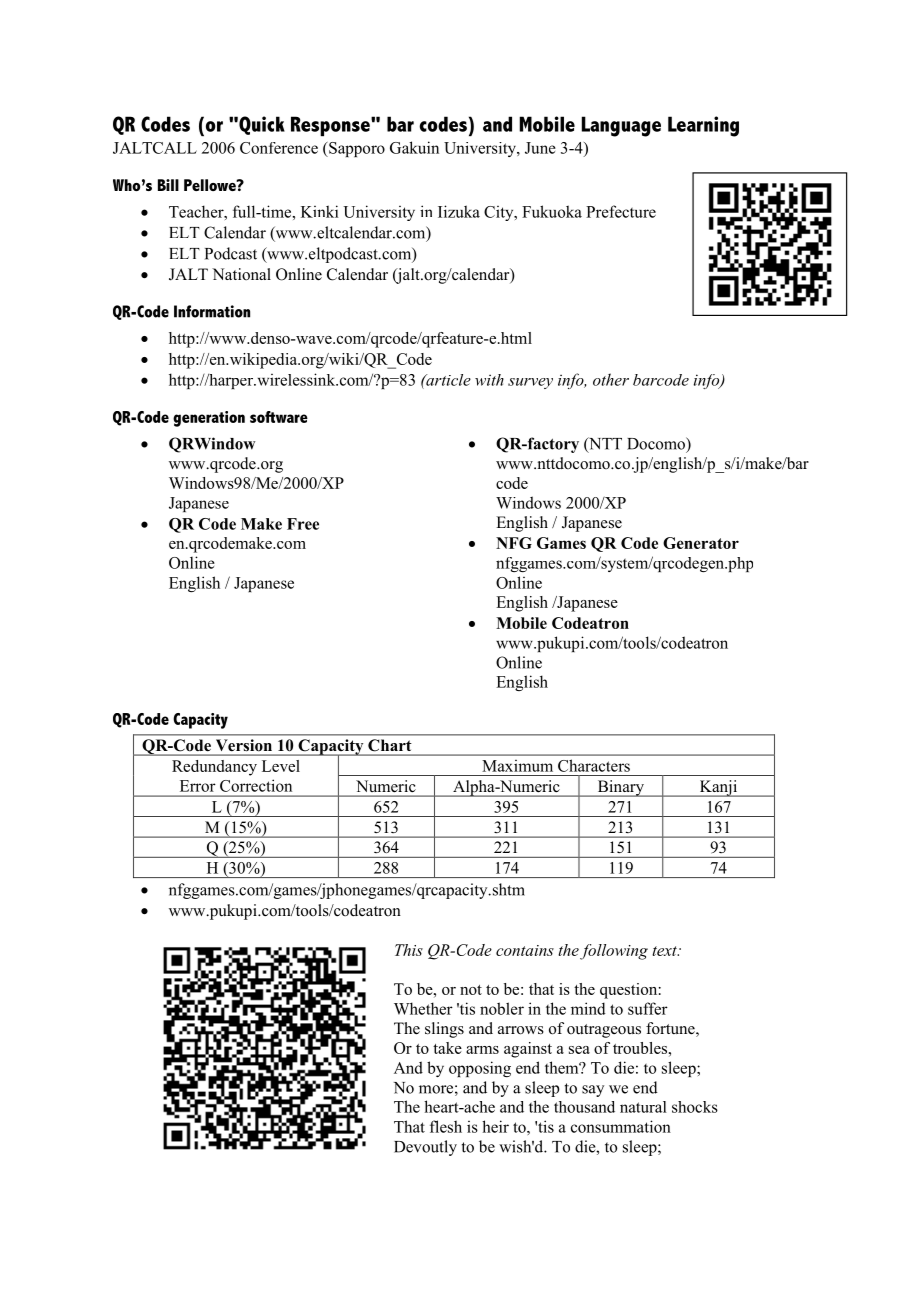 The image size is (924, 1308). Describe the element at coordinates (621, 126) in the document. I see `Language` at that location.
